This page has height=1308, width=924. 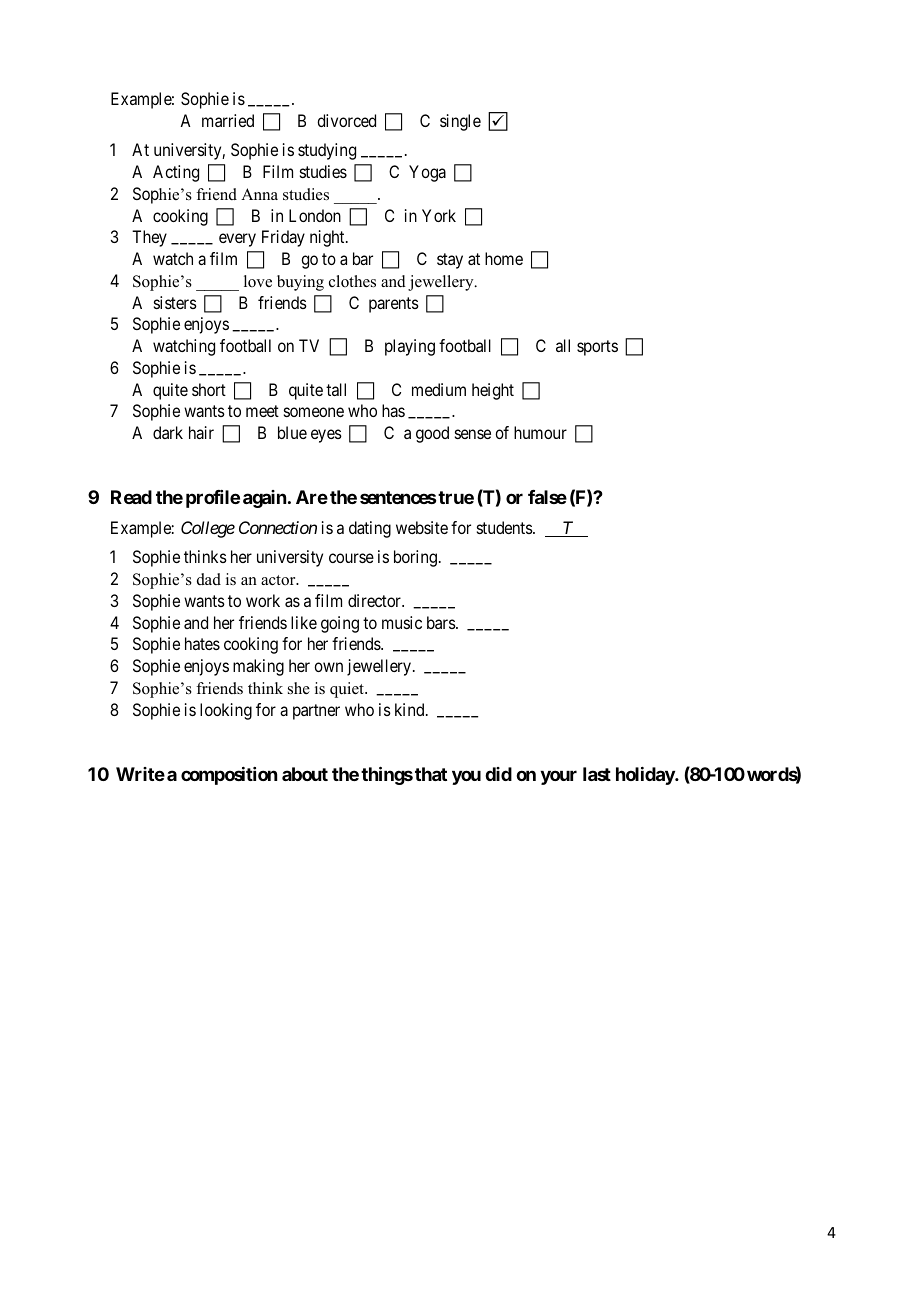 What do you see at coordinates (209, 579) in the page?
I see `dad` at bounding box center [209, 579].
